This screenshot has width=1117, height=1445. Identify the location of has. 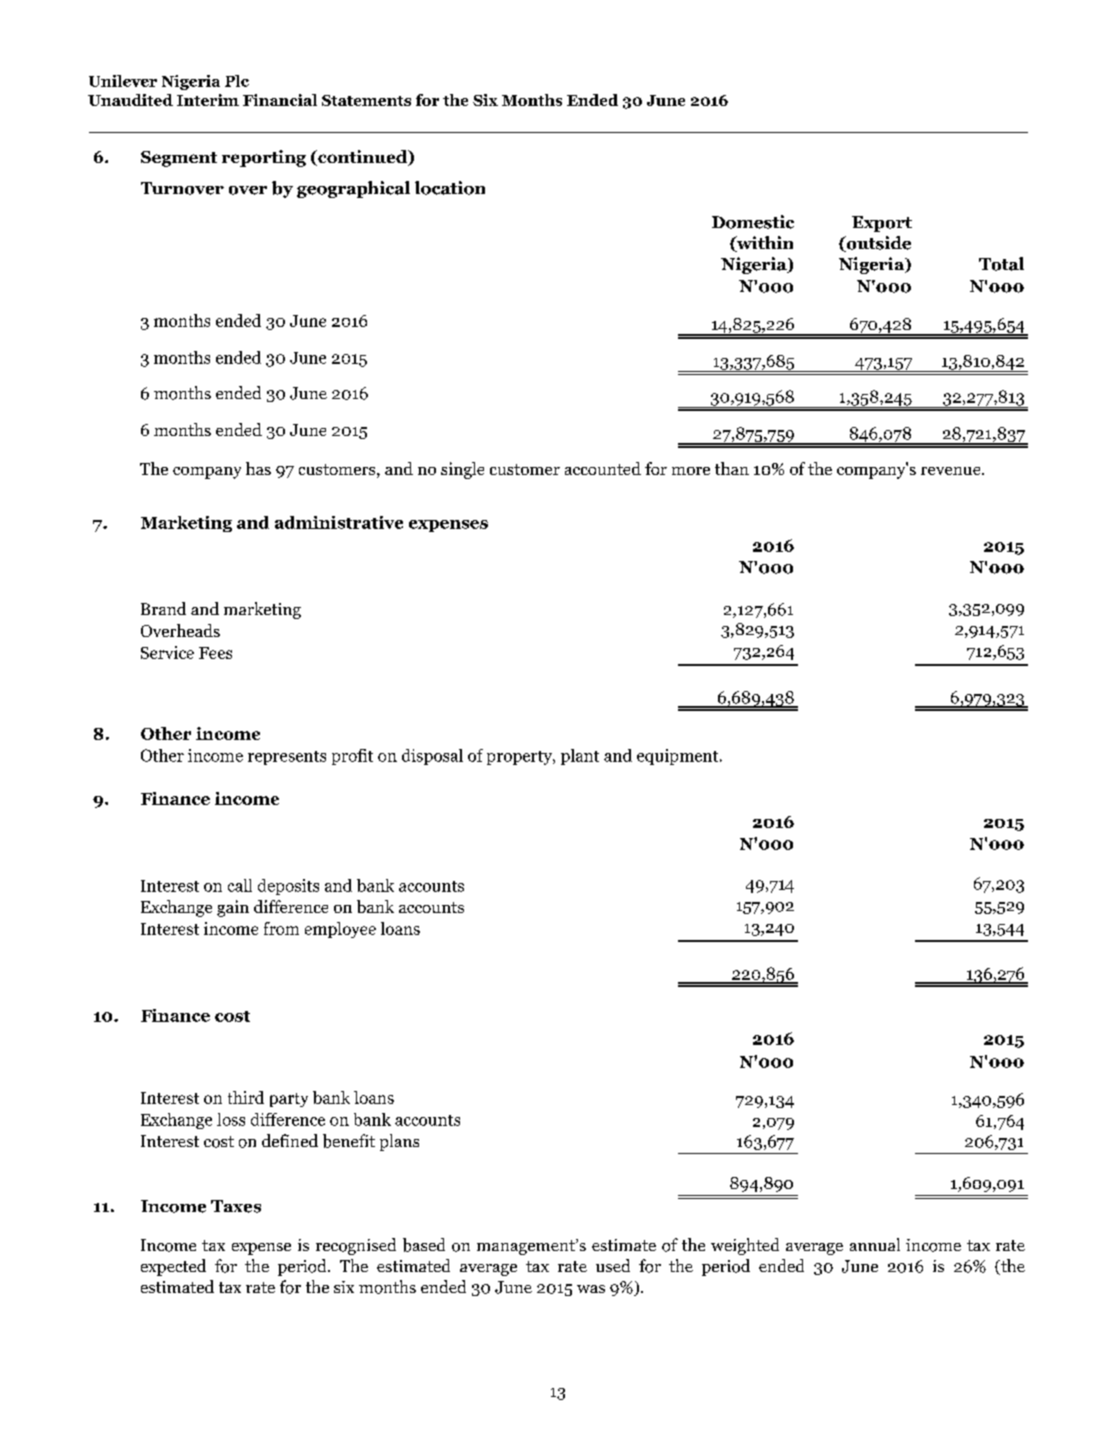
(258, 468).
